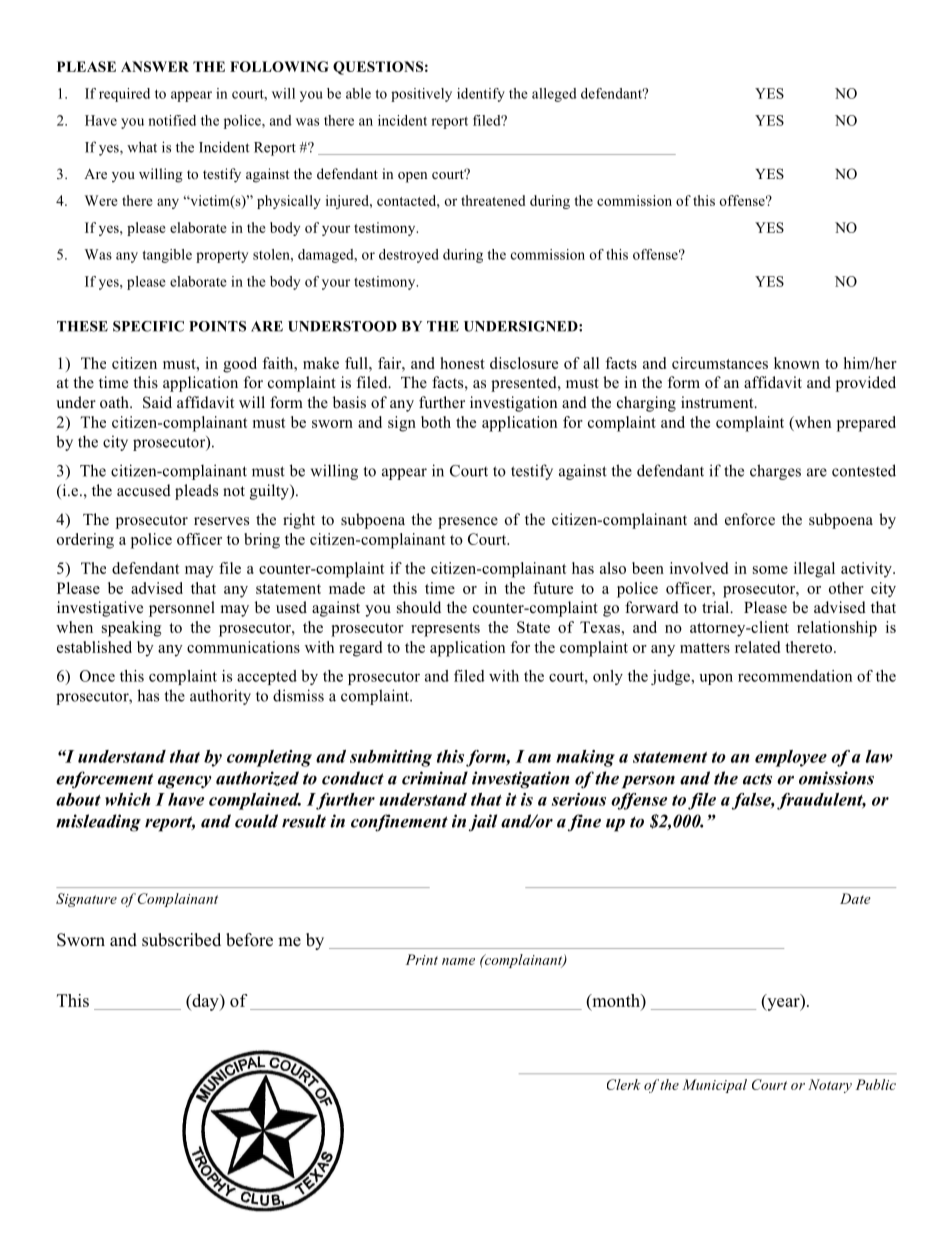 The width and height of the page is (952, 1233). I want to click on honest, so click(462, 363).
